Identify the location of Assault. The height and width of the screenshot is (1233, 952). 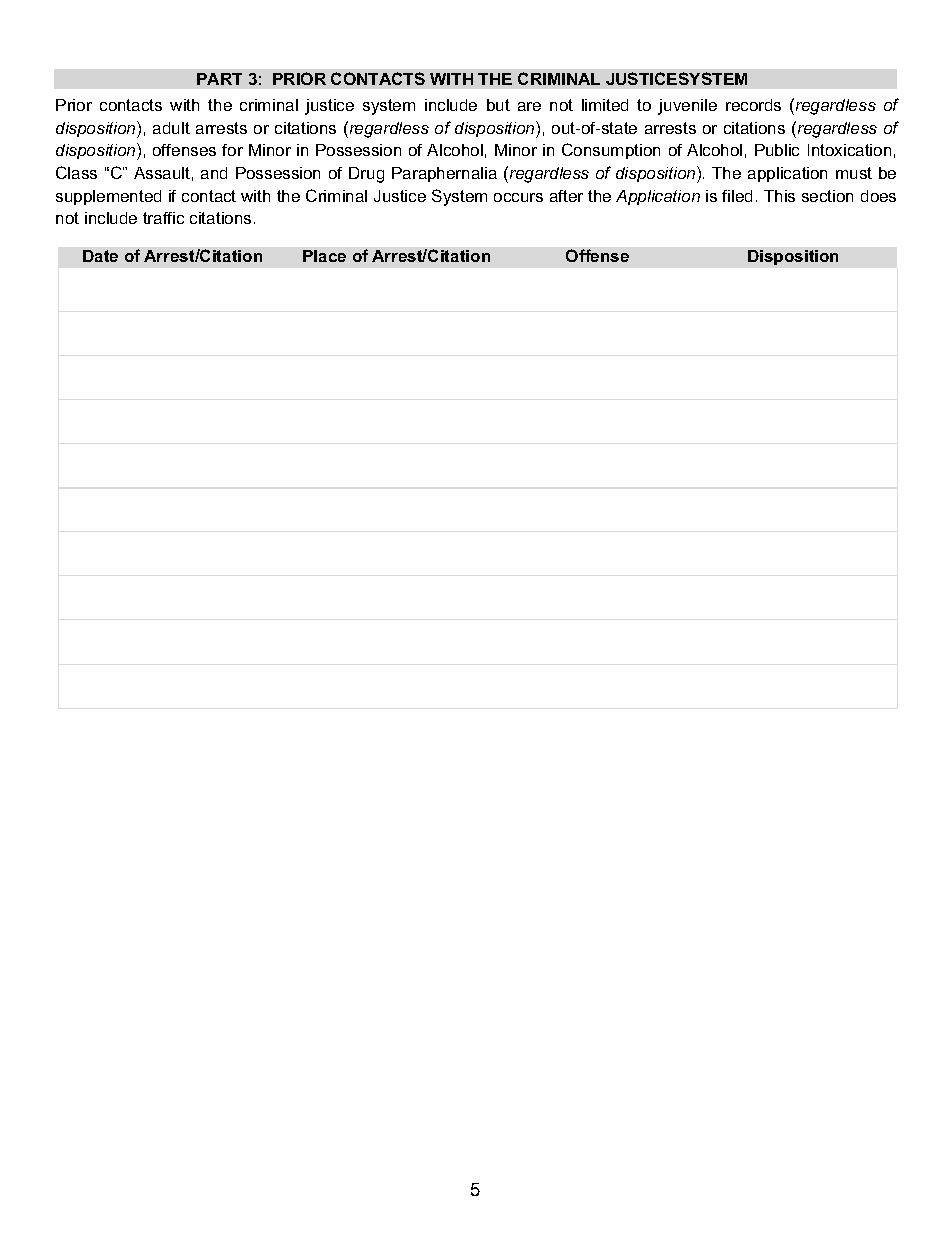
(162, 173).
